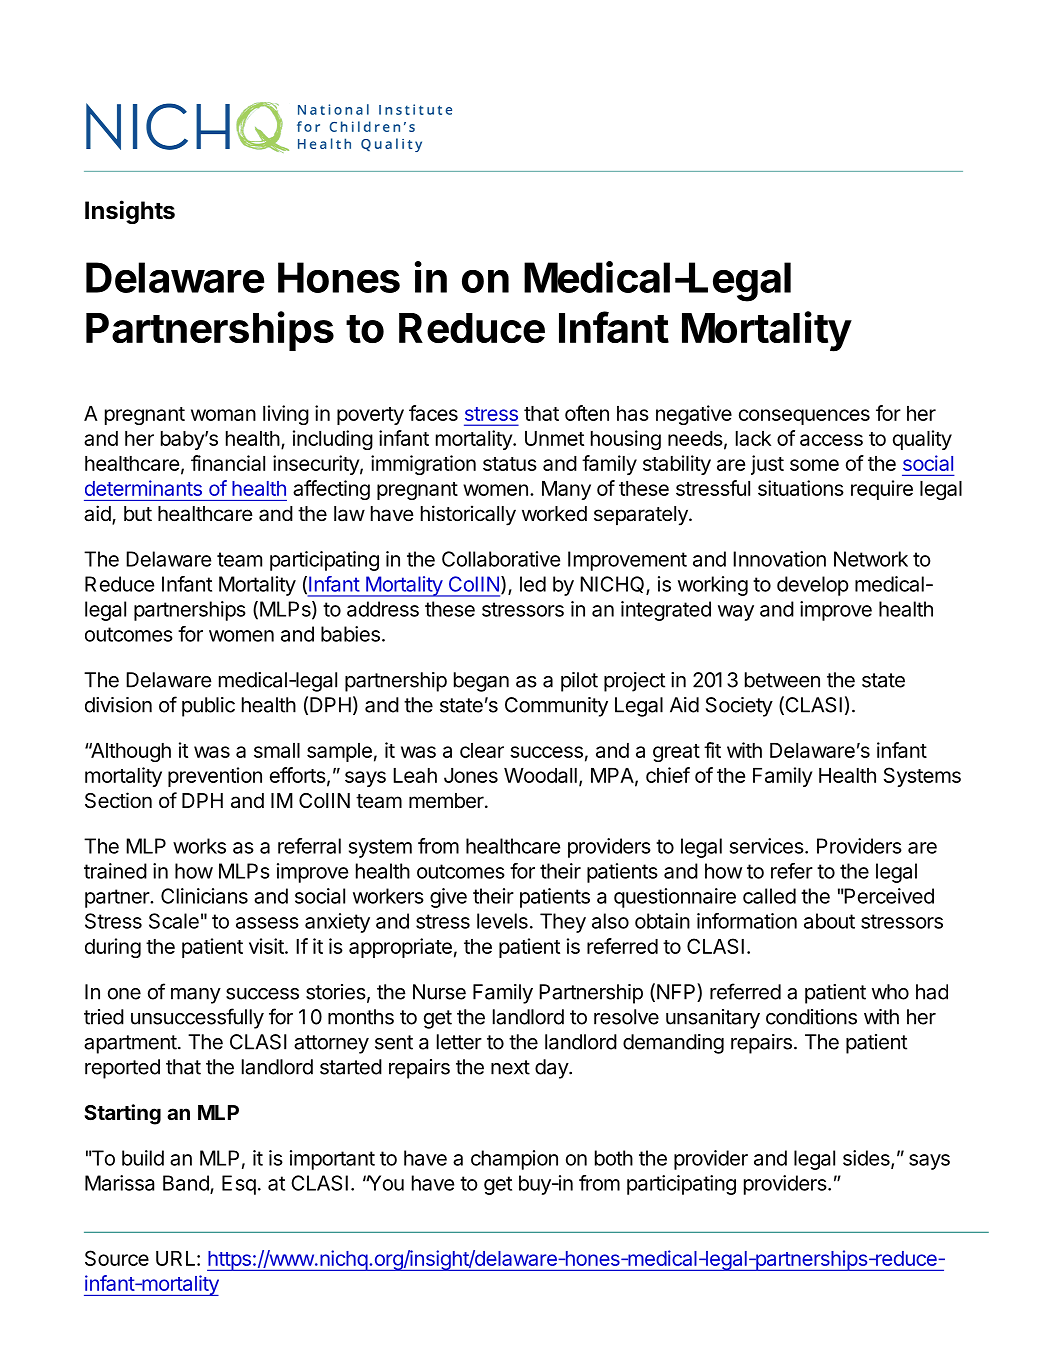 The width and height of the image is (1047, 1354). What do you see at coordinates (782, 680) in the image?
I see `between` at bounding box center [782, 680].
